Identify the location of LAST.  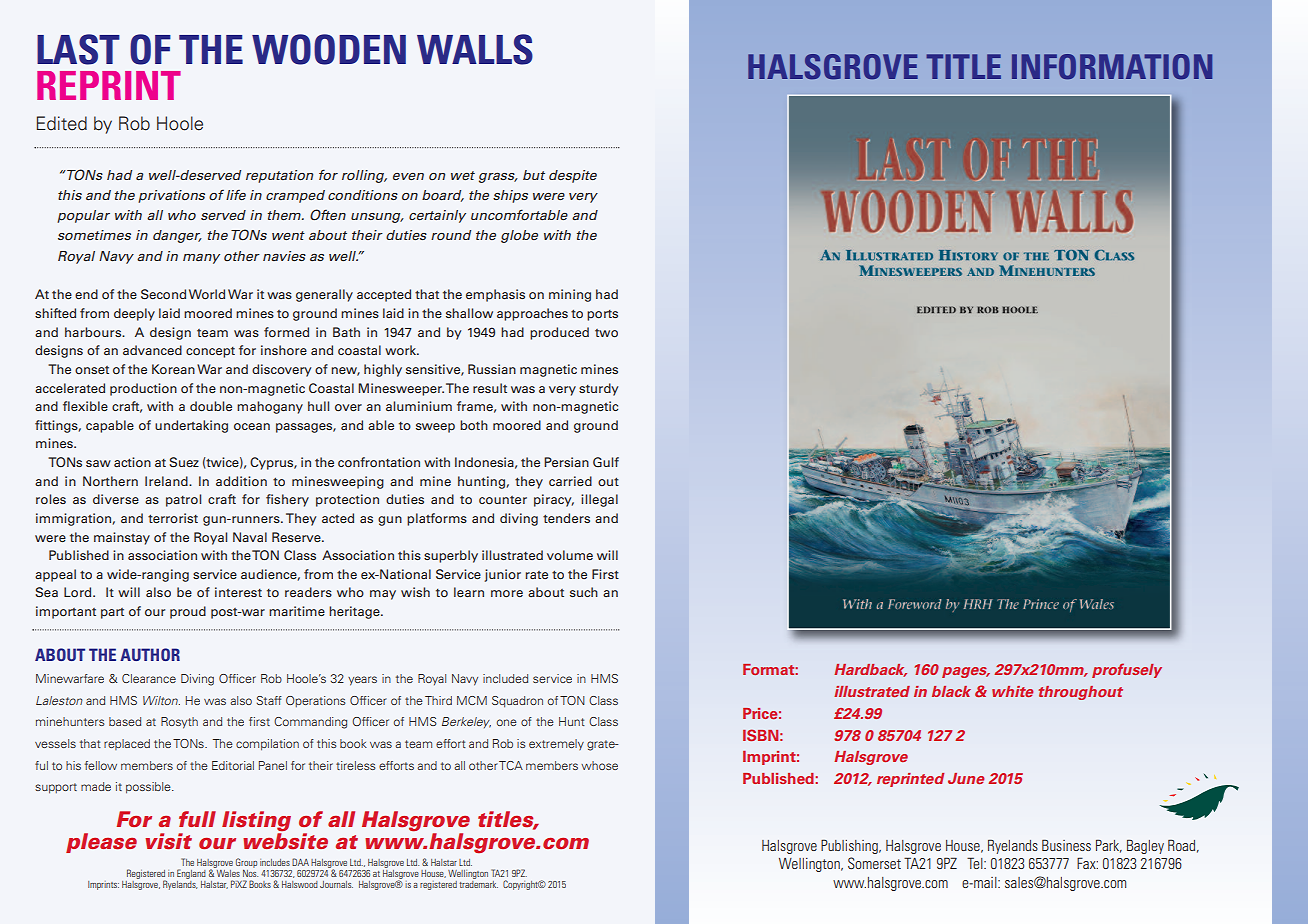
(78, 49).
